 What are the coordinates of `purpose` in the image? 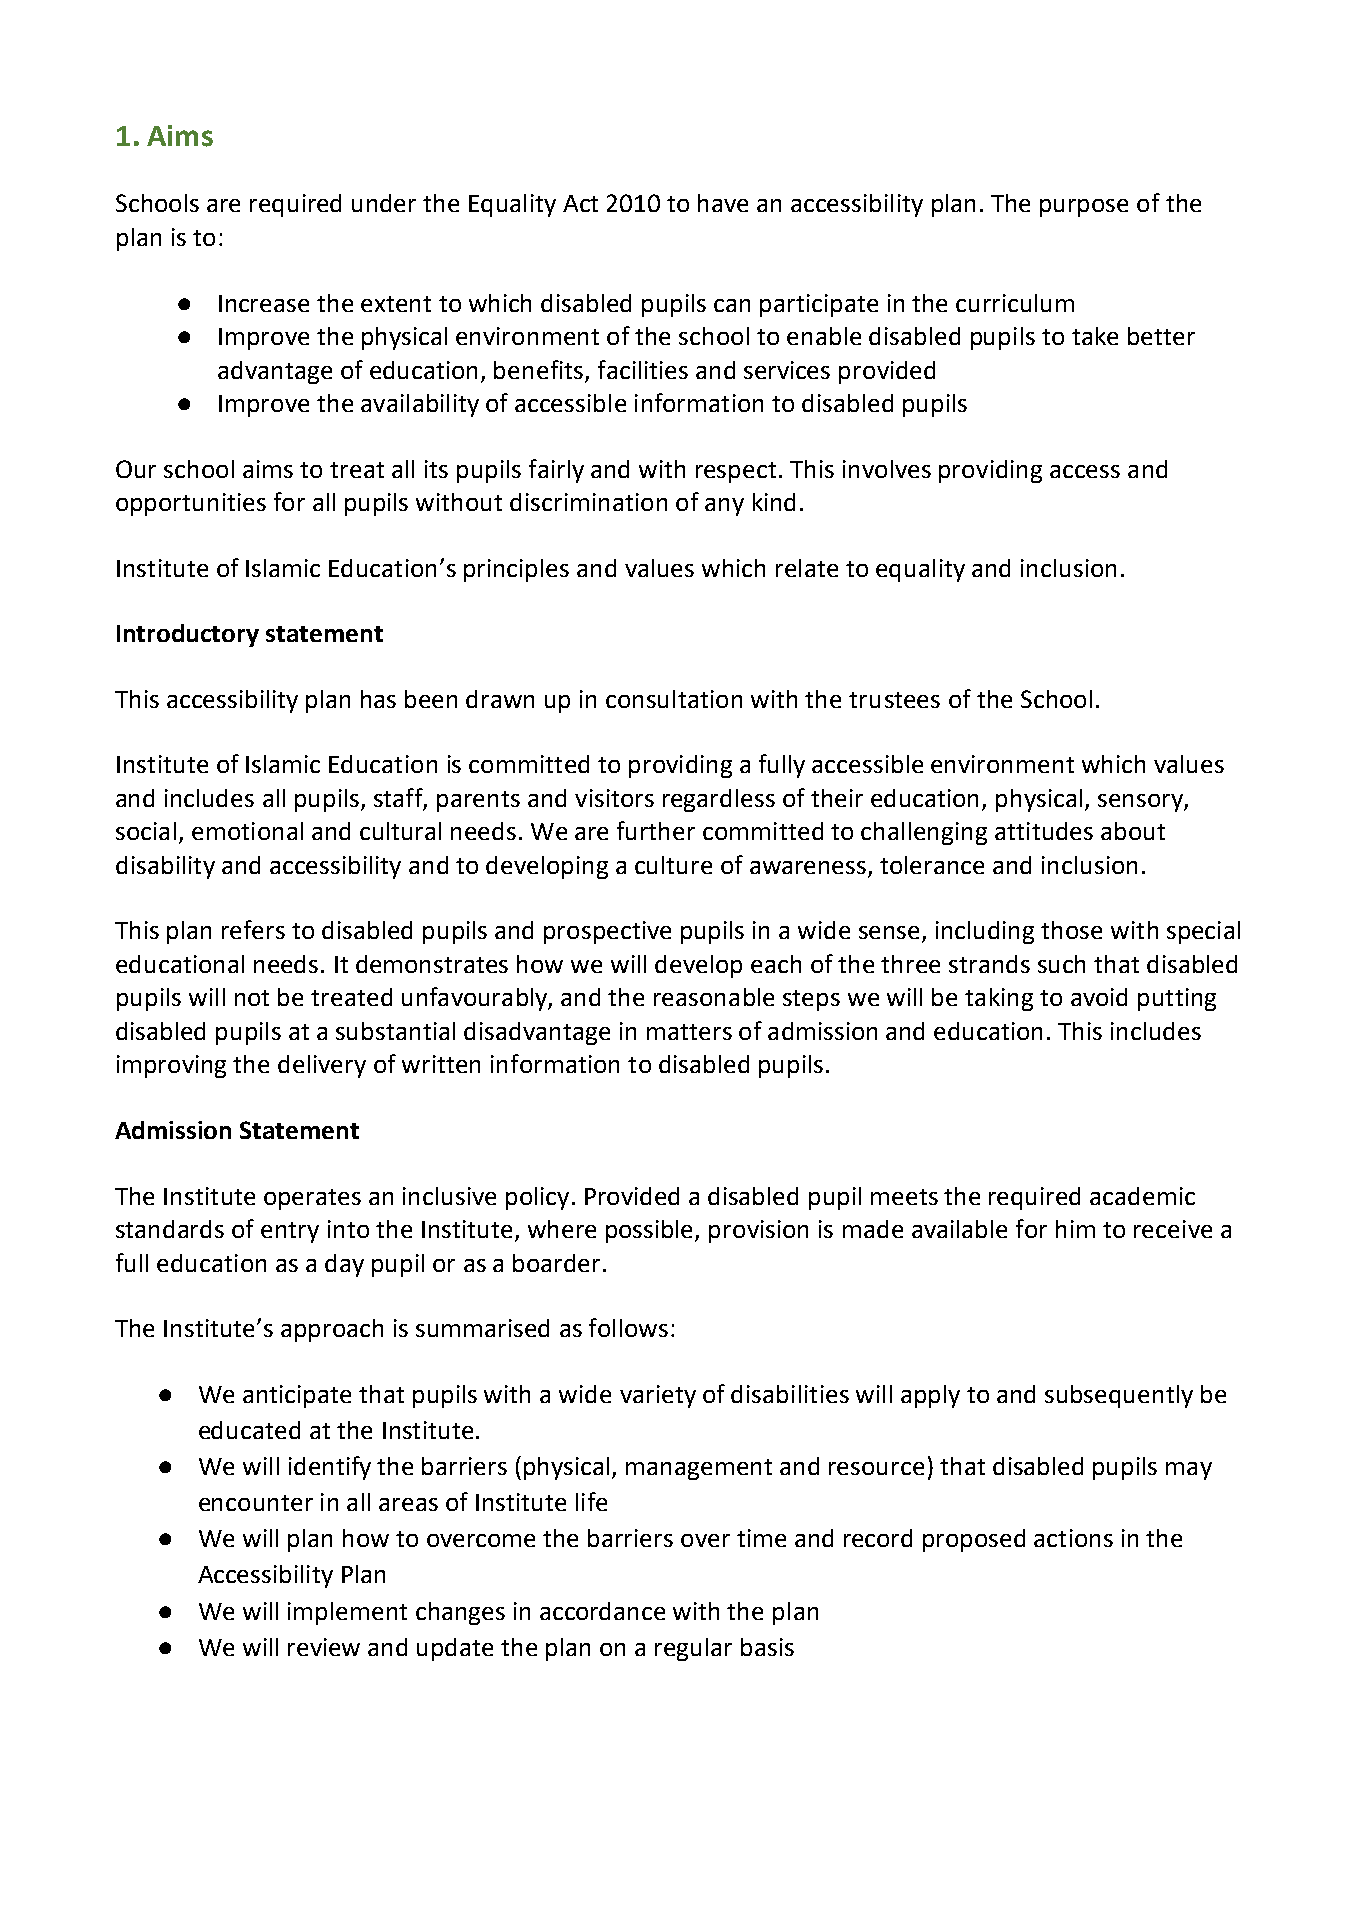 It's located at (1084, 208).
